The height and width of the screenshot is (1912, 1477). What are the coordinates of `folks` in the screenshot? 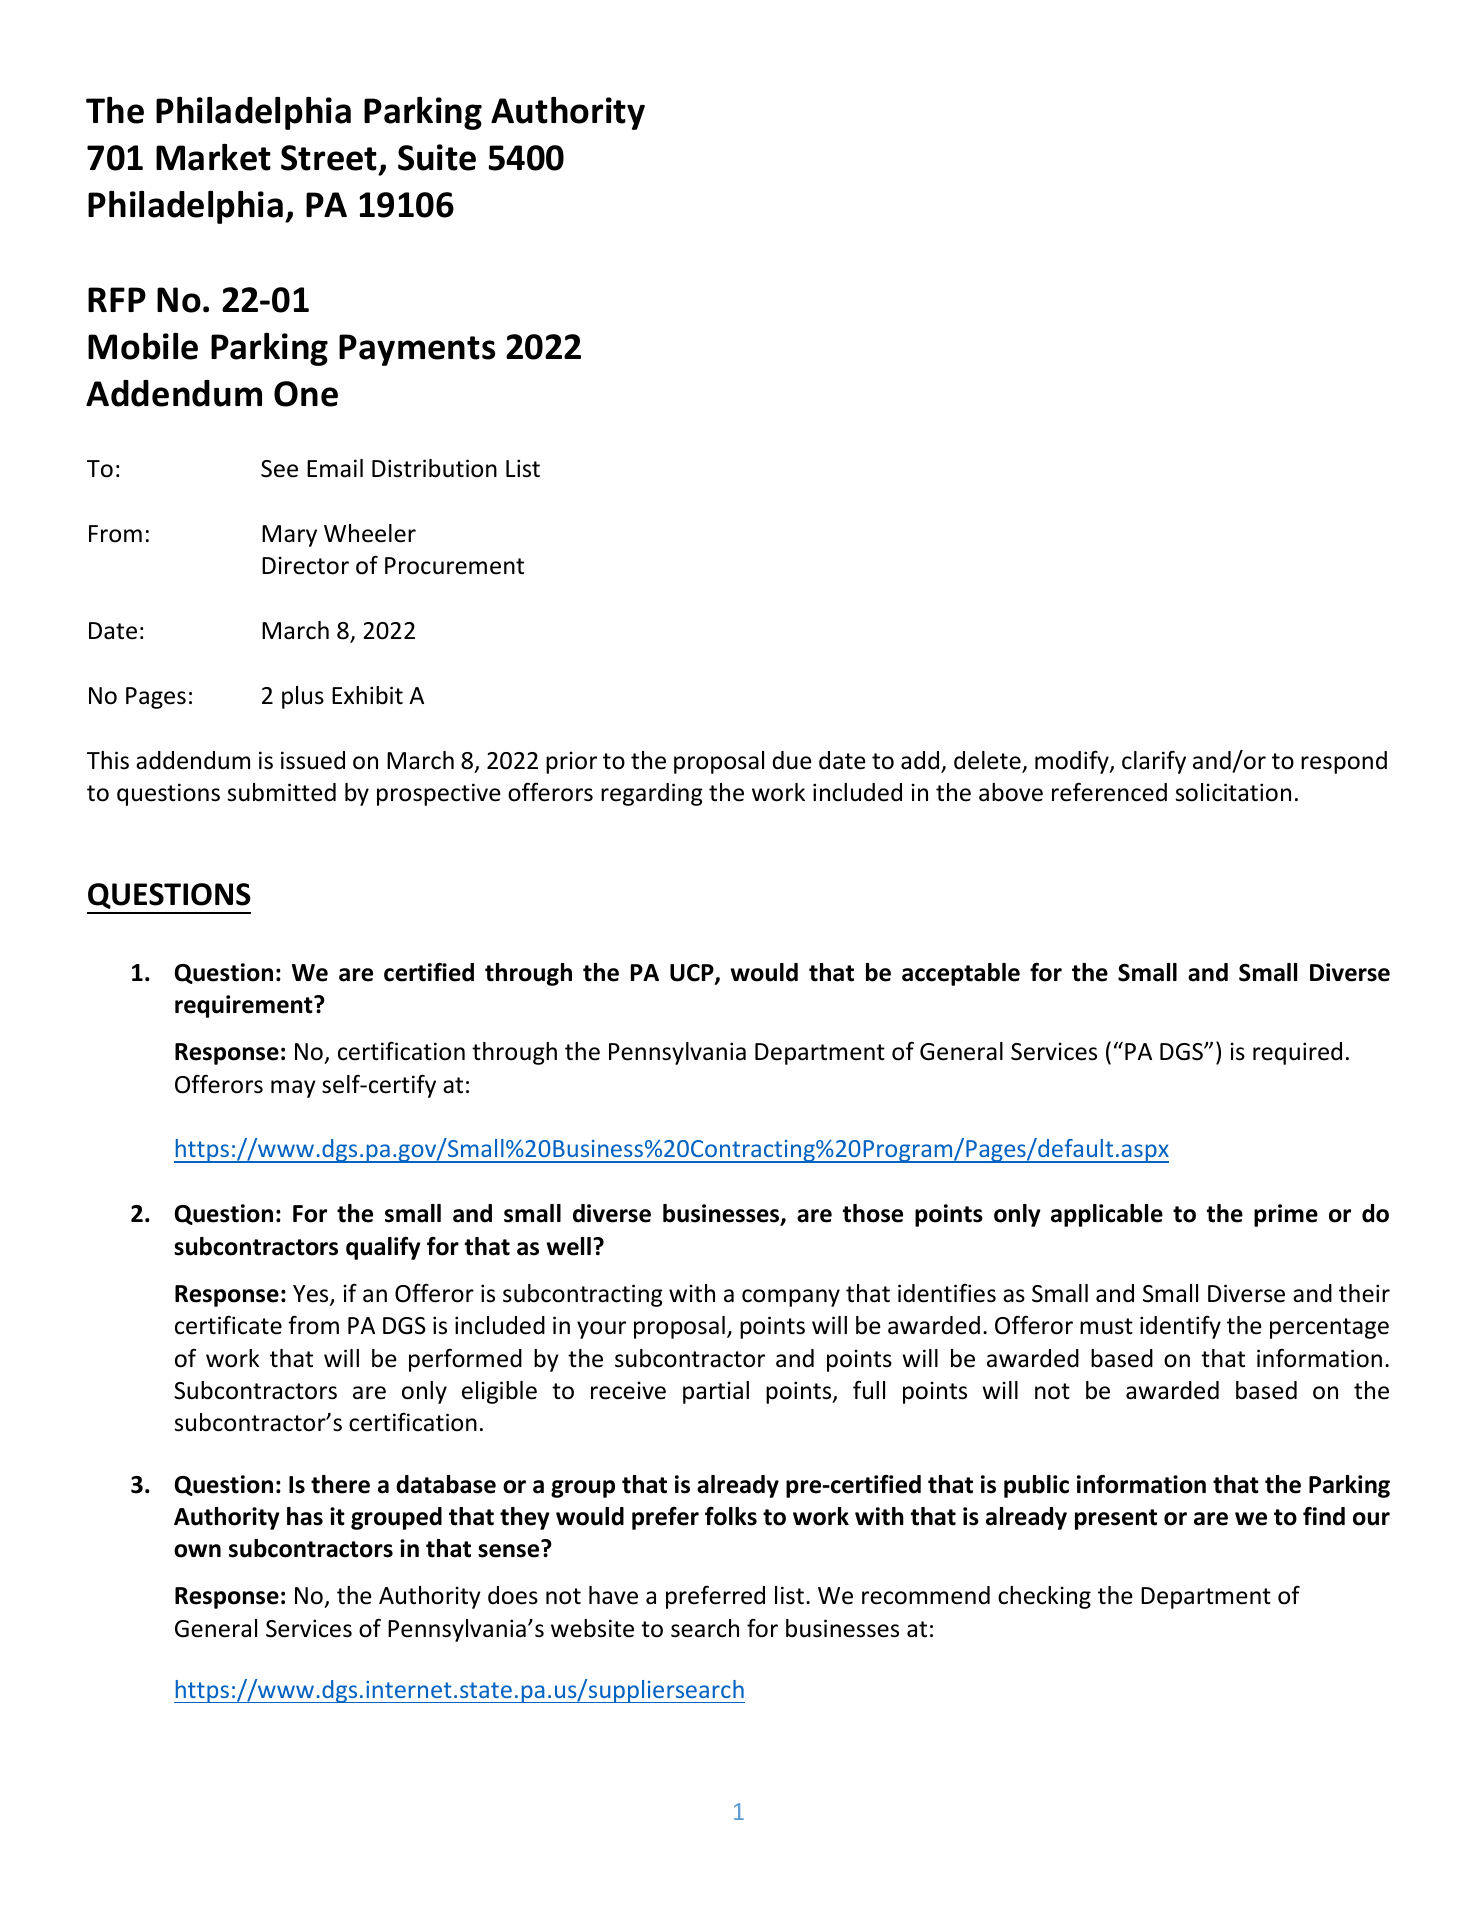 It's located at (731, 1516).
